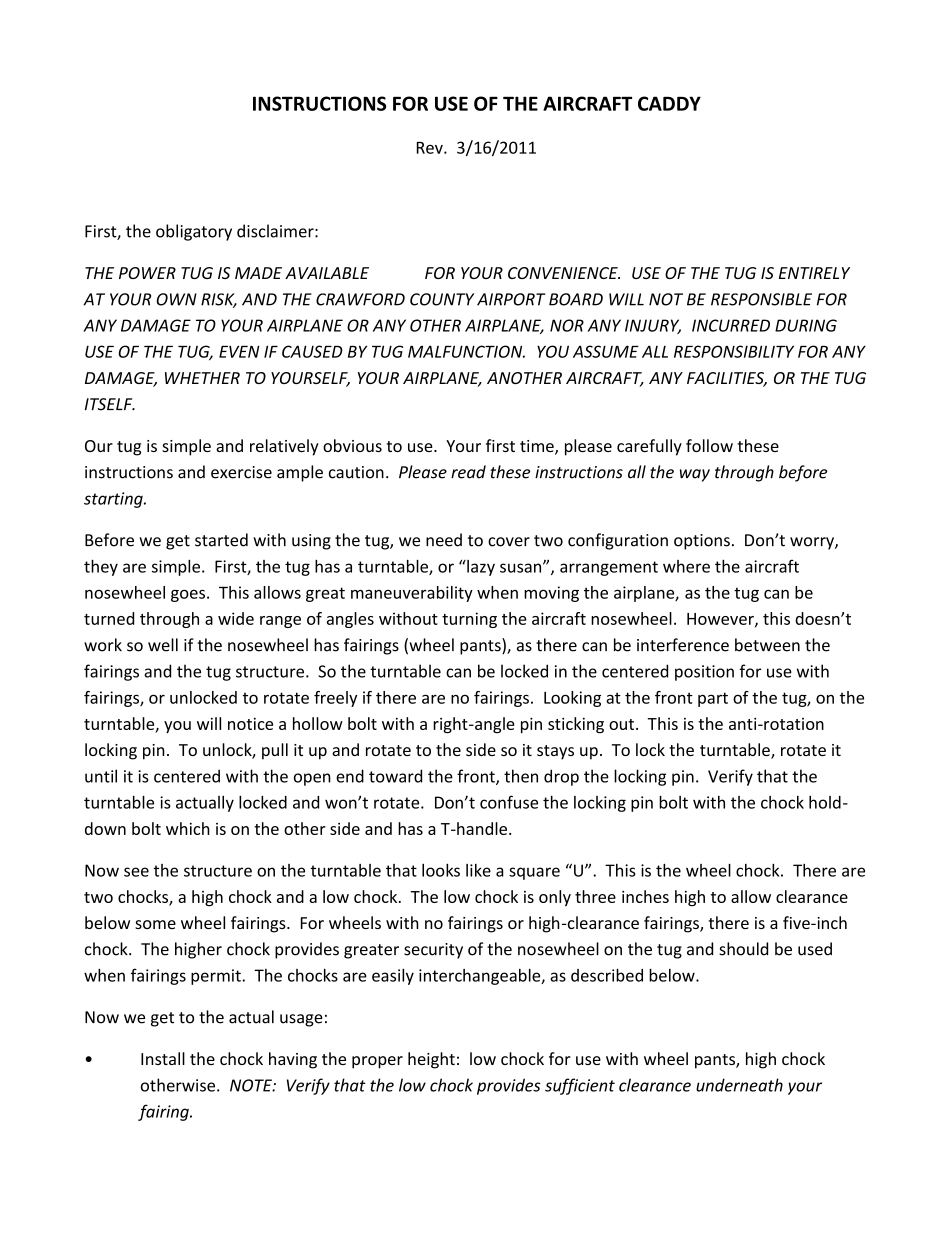  Describe the element at coordinates (395, 776) in the document. I see `toward` at that location.
